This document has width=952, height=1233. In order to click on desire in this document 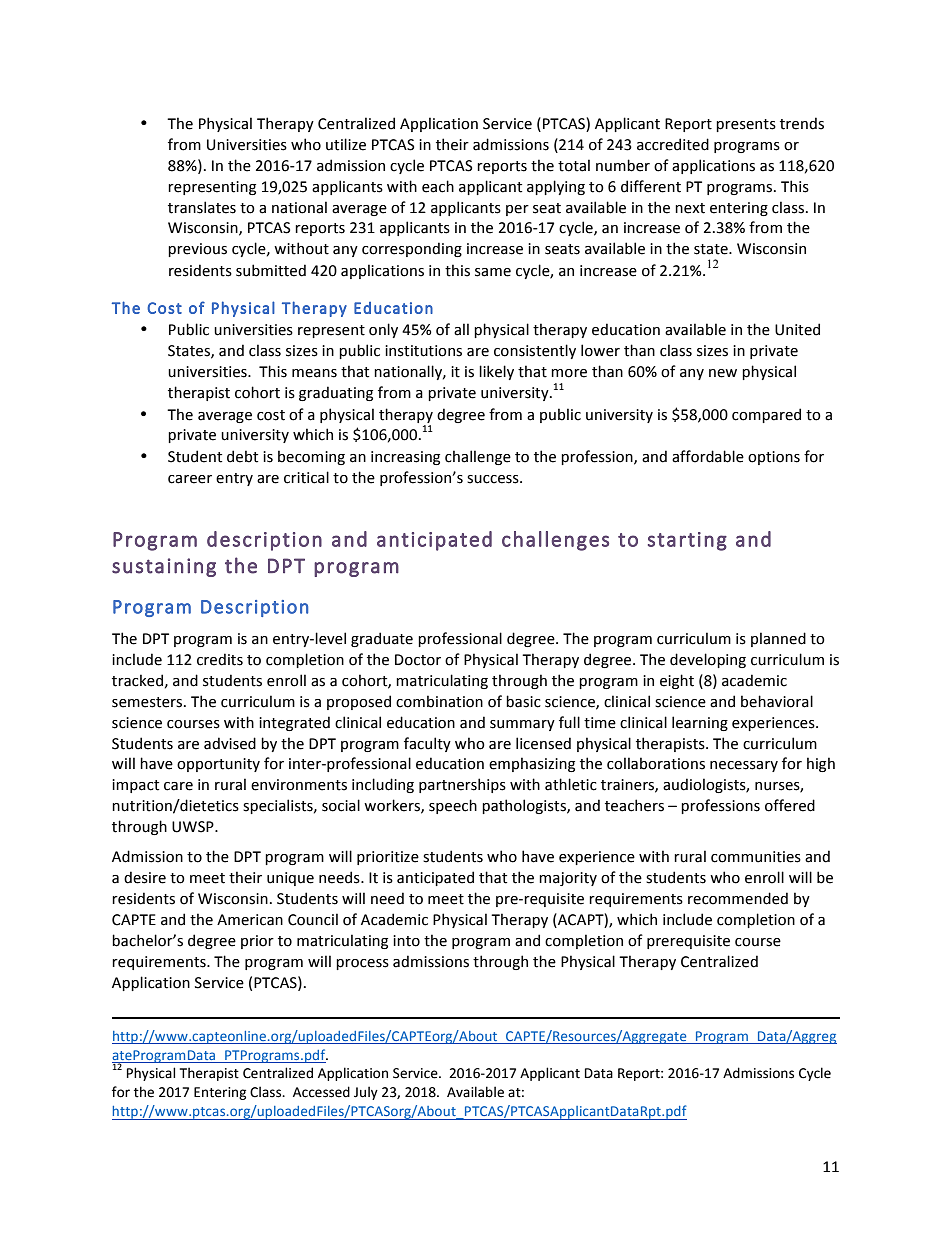, I will do `click(145, 877)`.
